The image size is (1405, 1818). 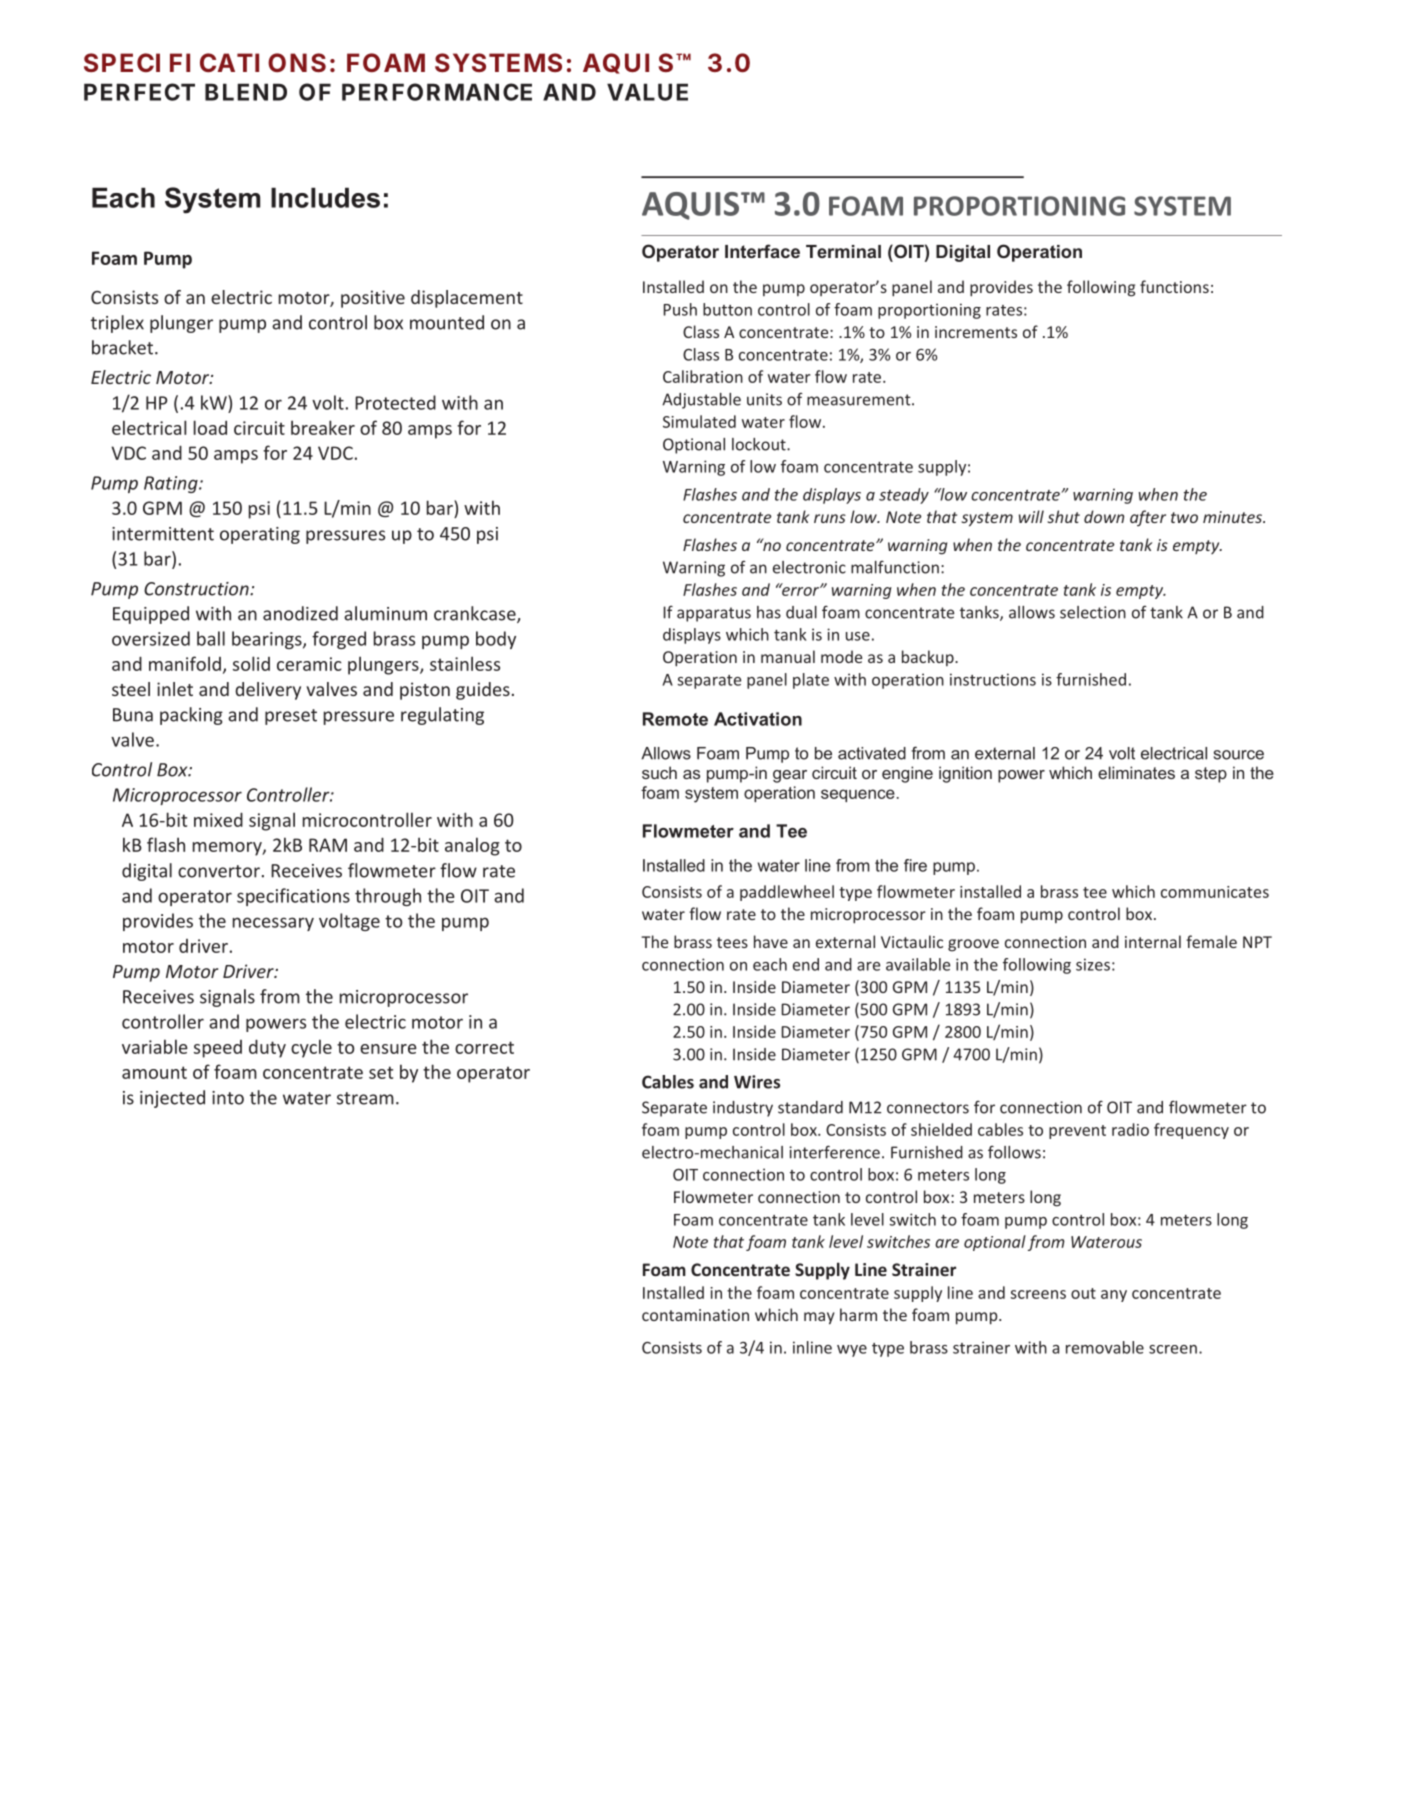 I want to click on preset, so click(x=291, y=717).
